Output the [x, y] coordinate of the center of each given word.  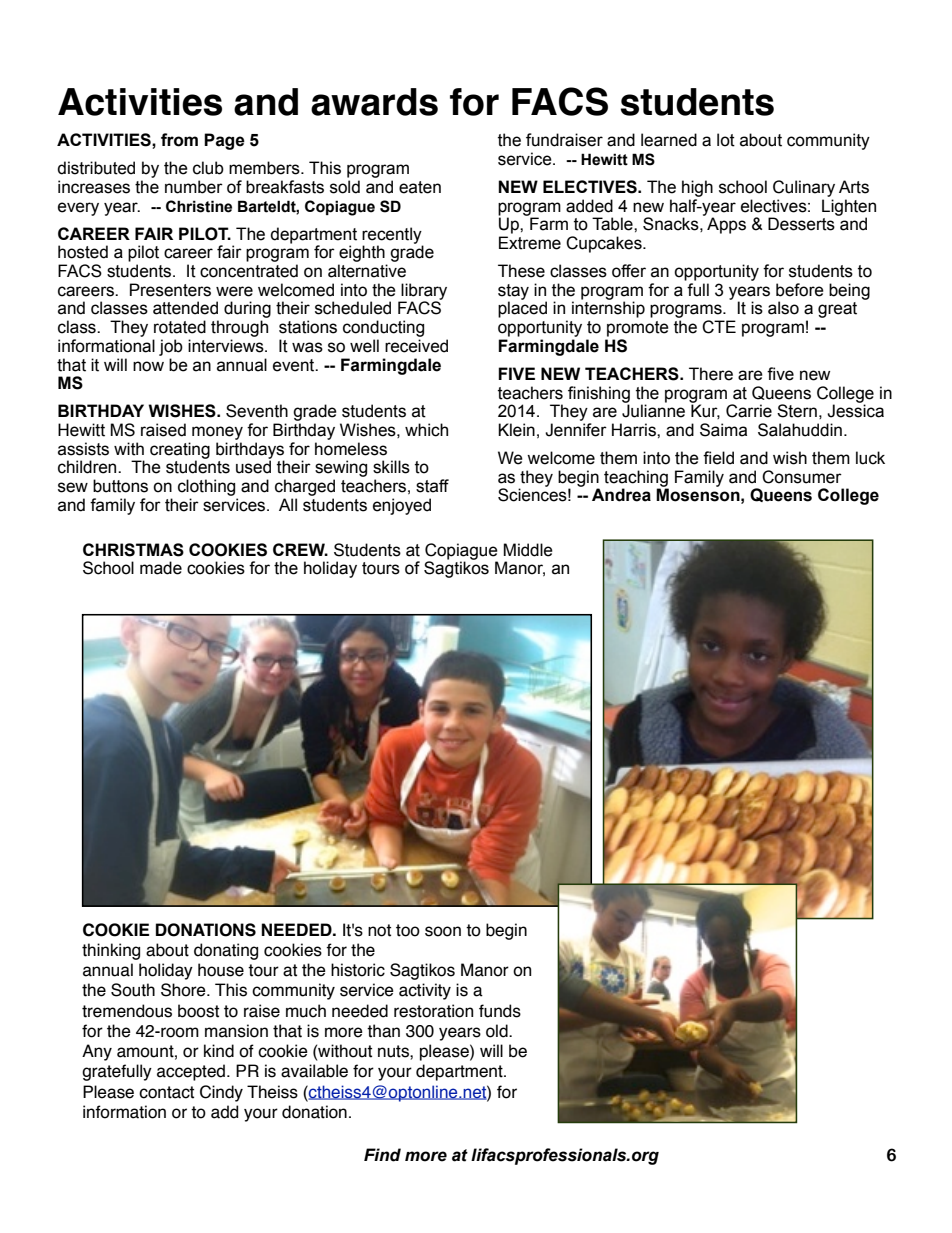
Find [382, 1155]
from [179, 140]
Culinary [804, 188]
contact [166, 1092]
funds [500, 1011]
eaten [420, 187]
